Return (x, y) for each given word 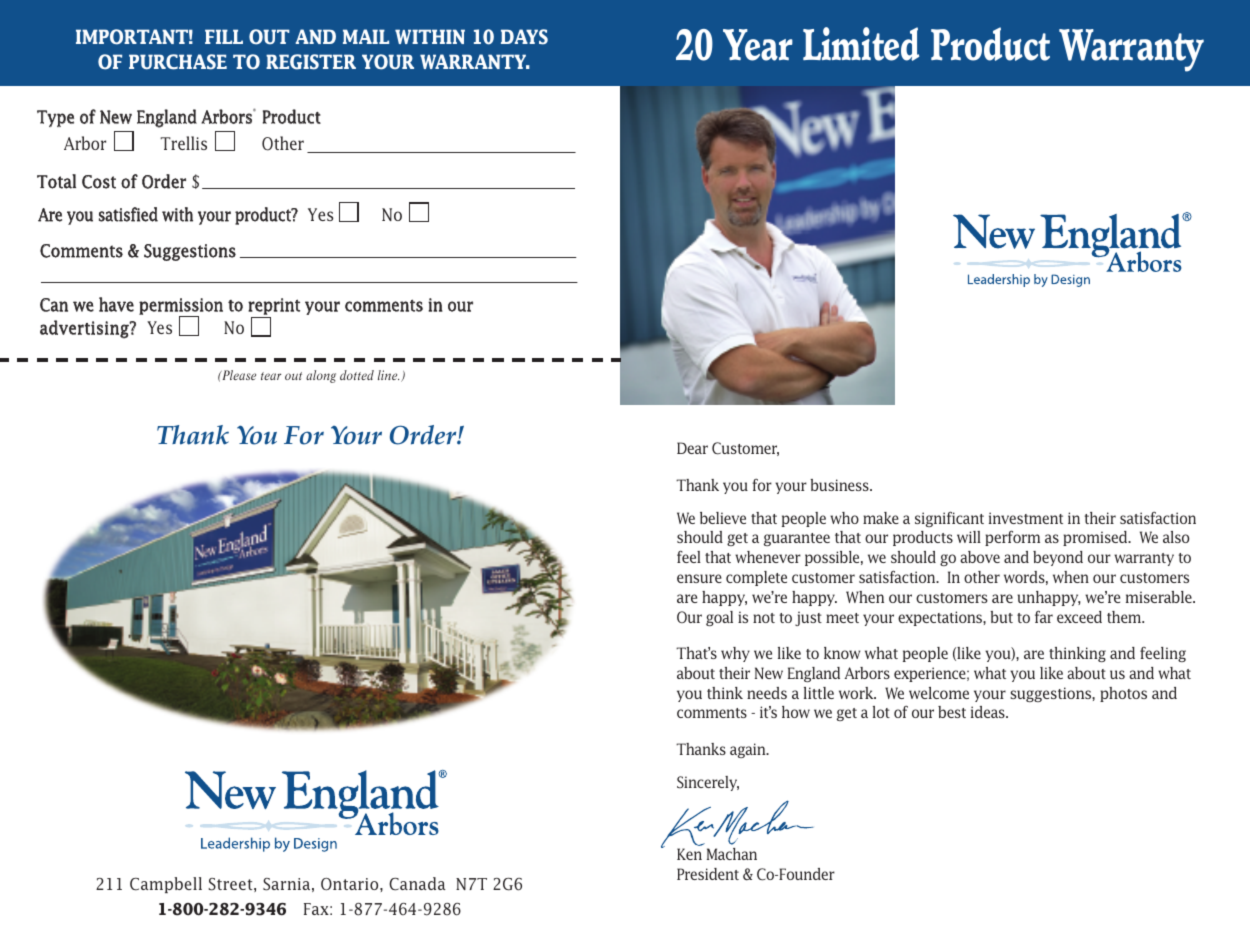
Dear (692, 448)
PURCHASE (178, 62)
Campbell (166, 885)
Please (238, 375)
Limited (861, 44)
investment (1026, 518)
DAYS (524, 37)
